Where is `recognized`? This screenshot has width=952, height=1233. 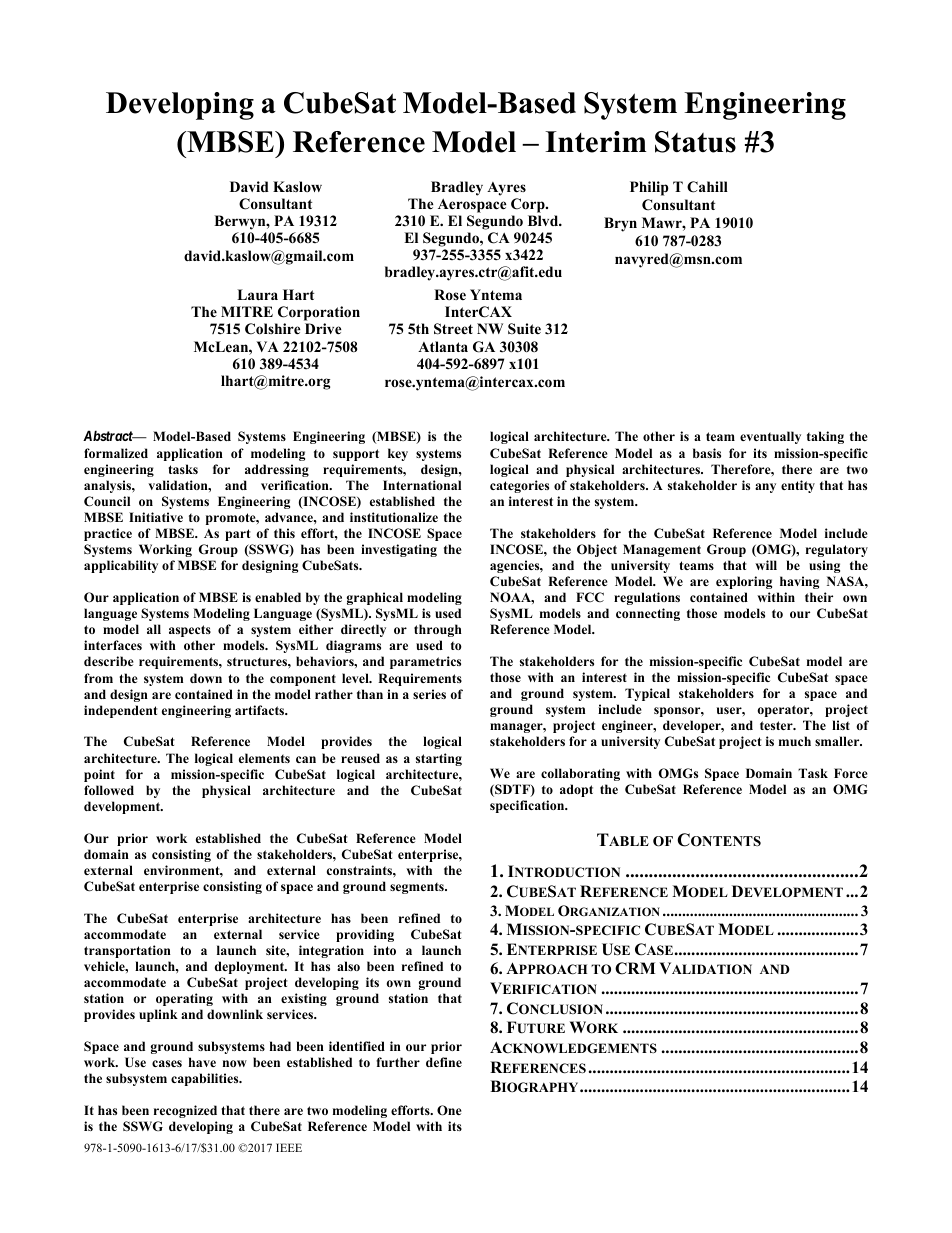 recognized is located at coordinates (185, 1111).
